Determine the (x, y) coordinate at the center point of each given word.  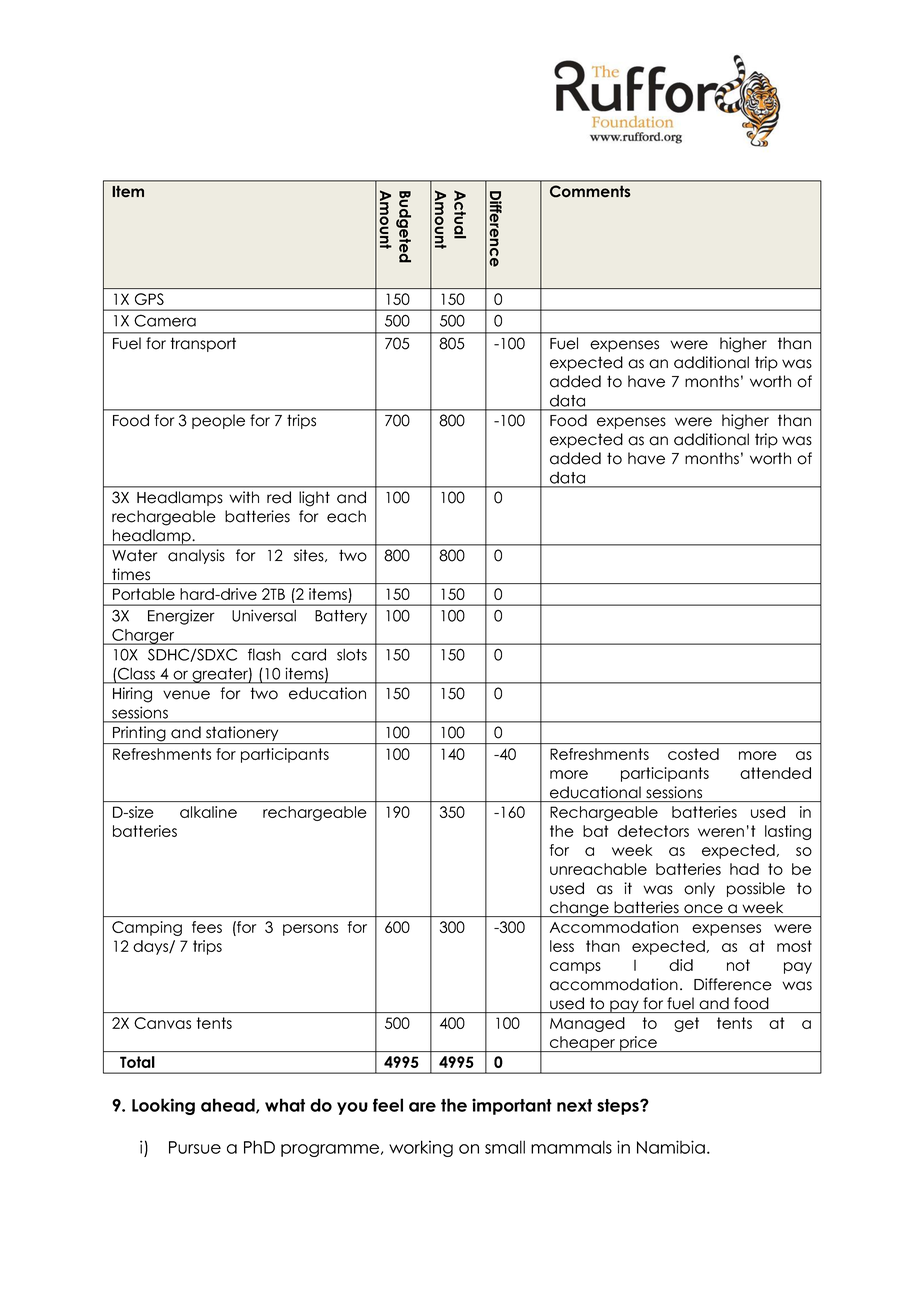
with (244, 497)
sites (310, 555)
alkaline (208, 812)
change (579, 909)
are (422, 1107)
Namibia (671, 1147)
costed (693, 754)
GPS (149, 299)
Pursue (195, 1147)
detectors (653, 831)
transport (203, 344)
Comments (590, 191)
